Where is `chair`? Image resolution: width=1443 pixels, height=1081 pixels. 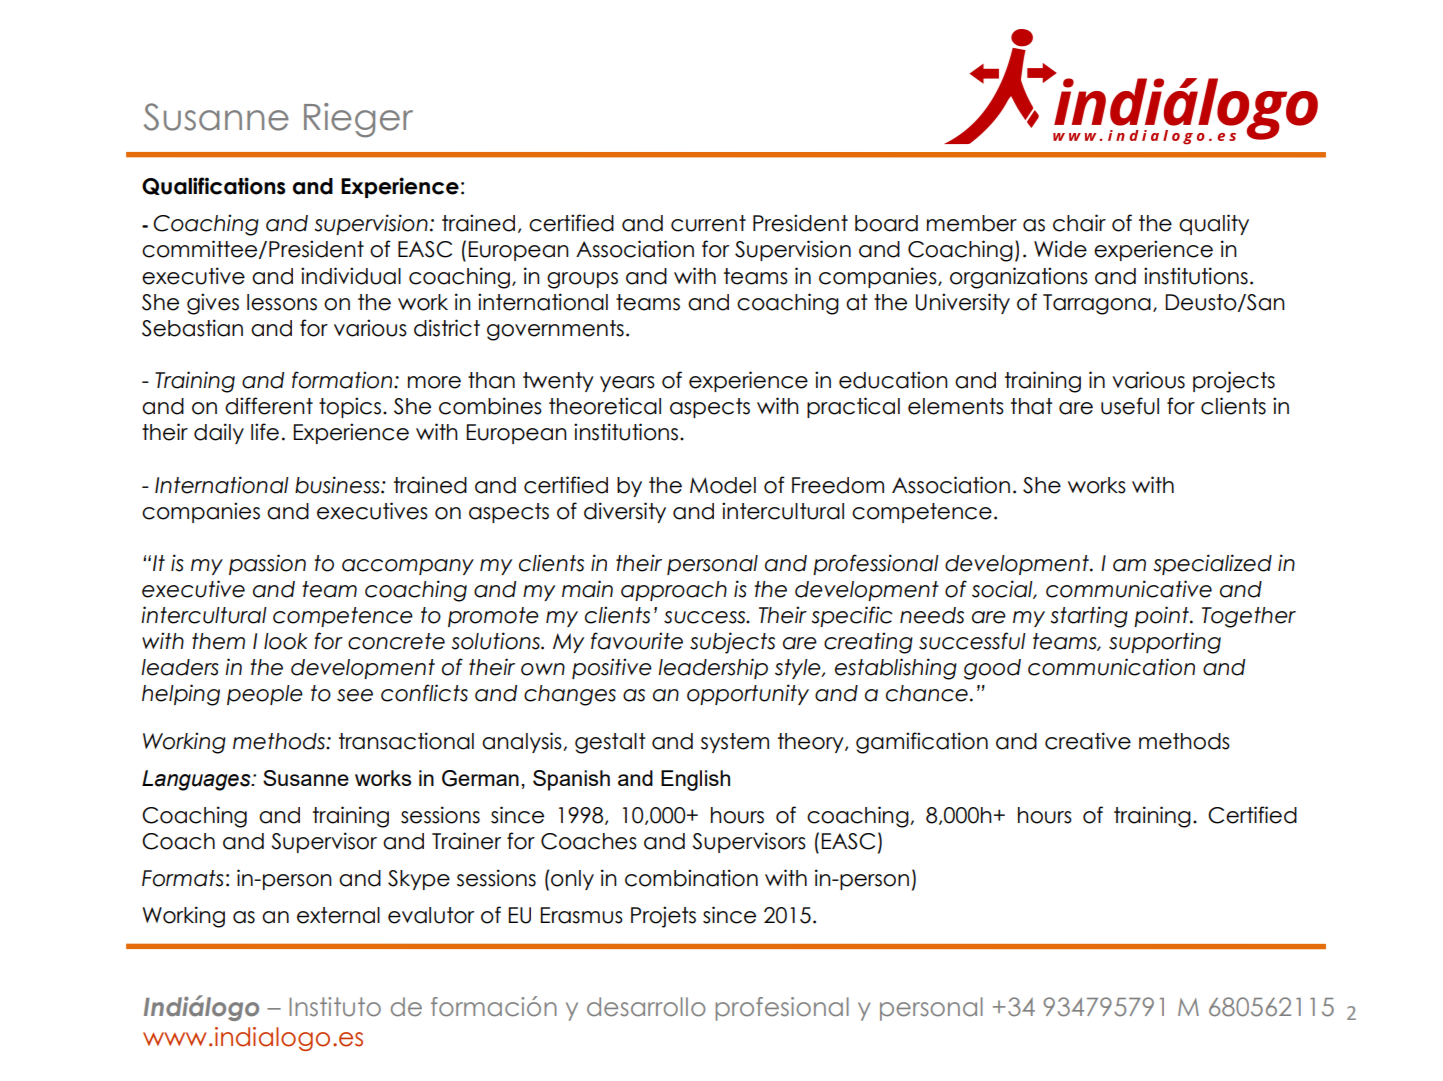
chair is located at coordinates (1079, 223).
